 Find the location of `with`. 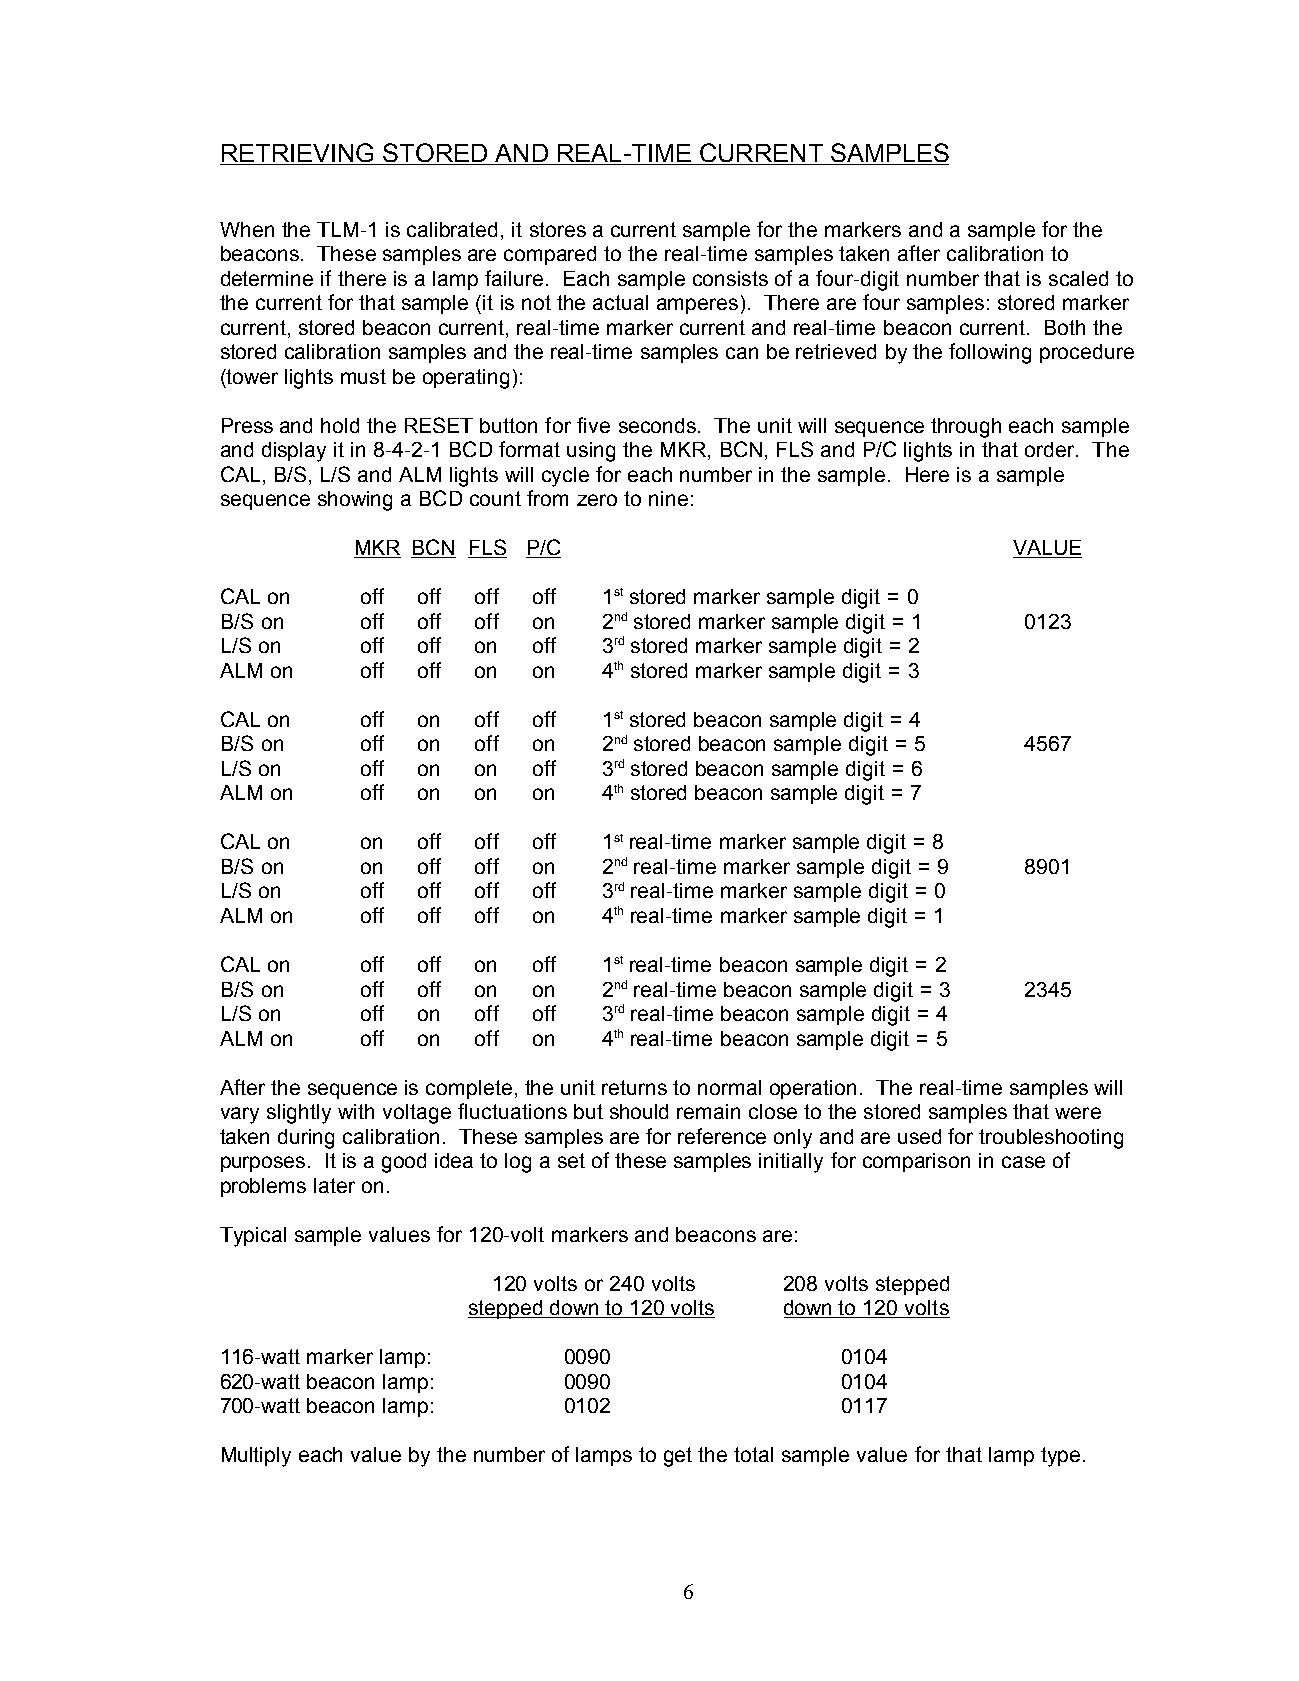

with is located at coordinates (356, 1111).
